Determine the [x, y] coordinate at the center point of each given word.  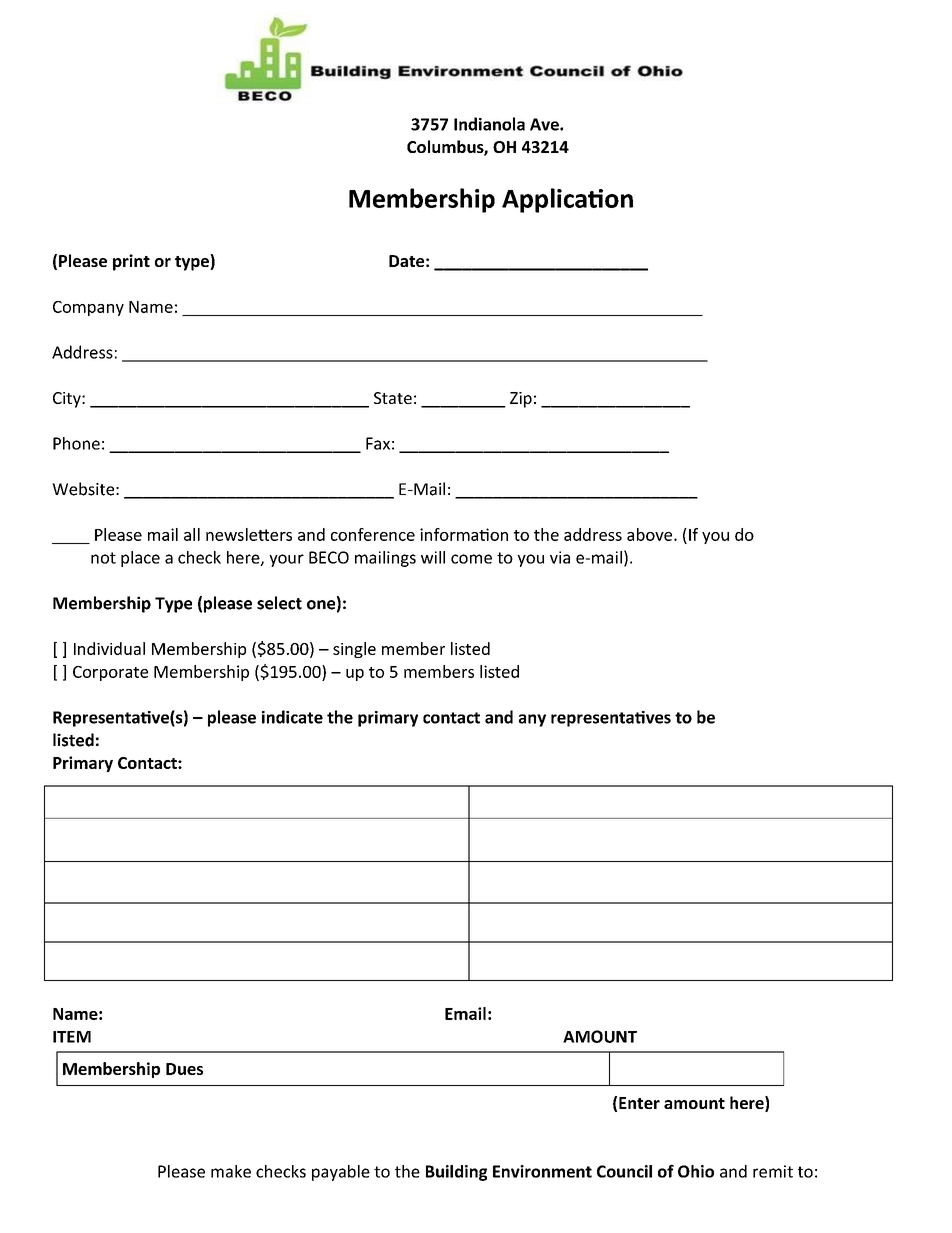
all [192, 534]
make [231, 1171]
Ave [545, 124]
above [651, 534]
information [464, 534]
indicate [292, 717]
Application [567, 200]
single [354, 650]
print [131, 262]
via [560, 557]
